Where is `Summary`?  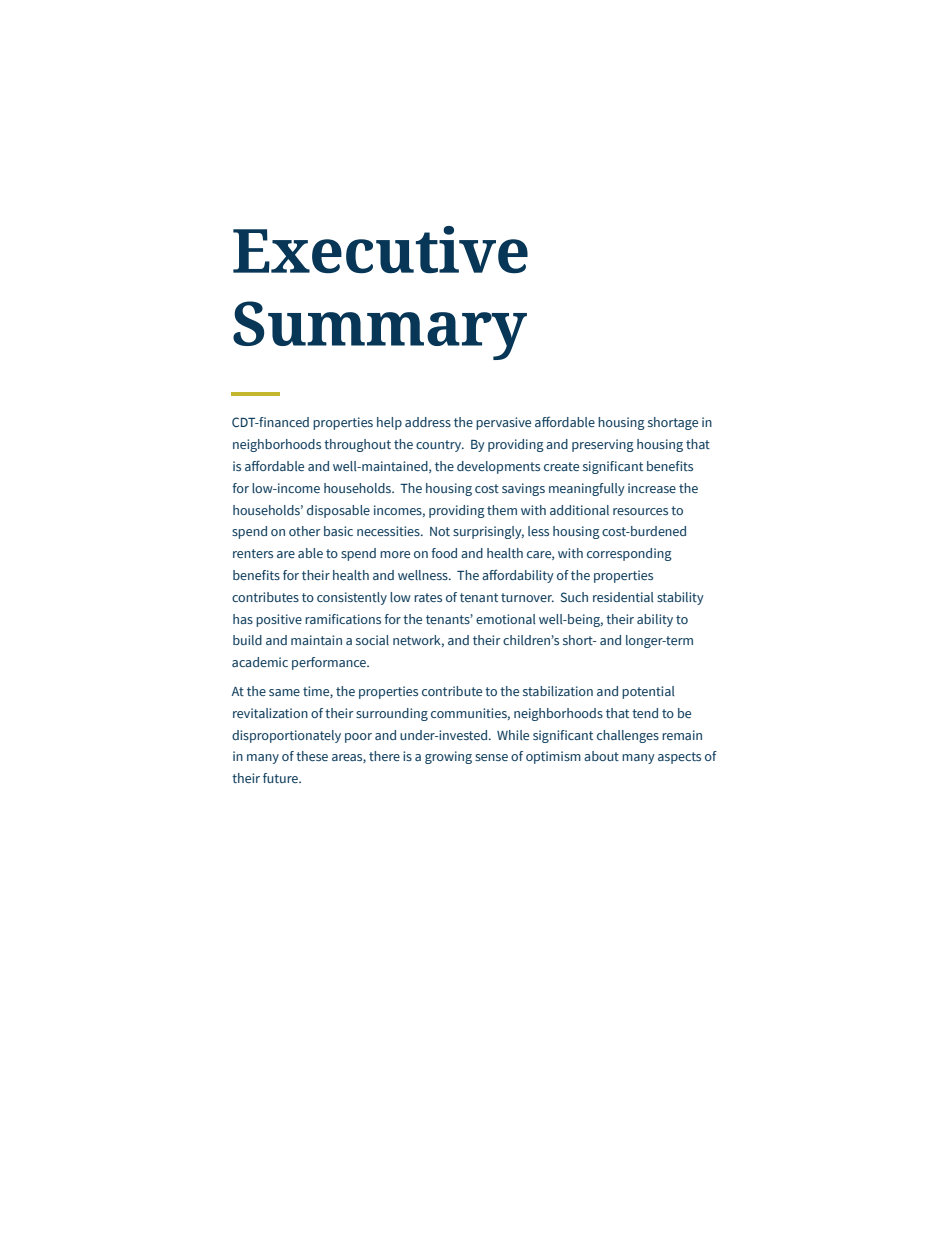
Summary is located at coordinates (380, 330).
